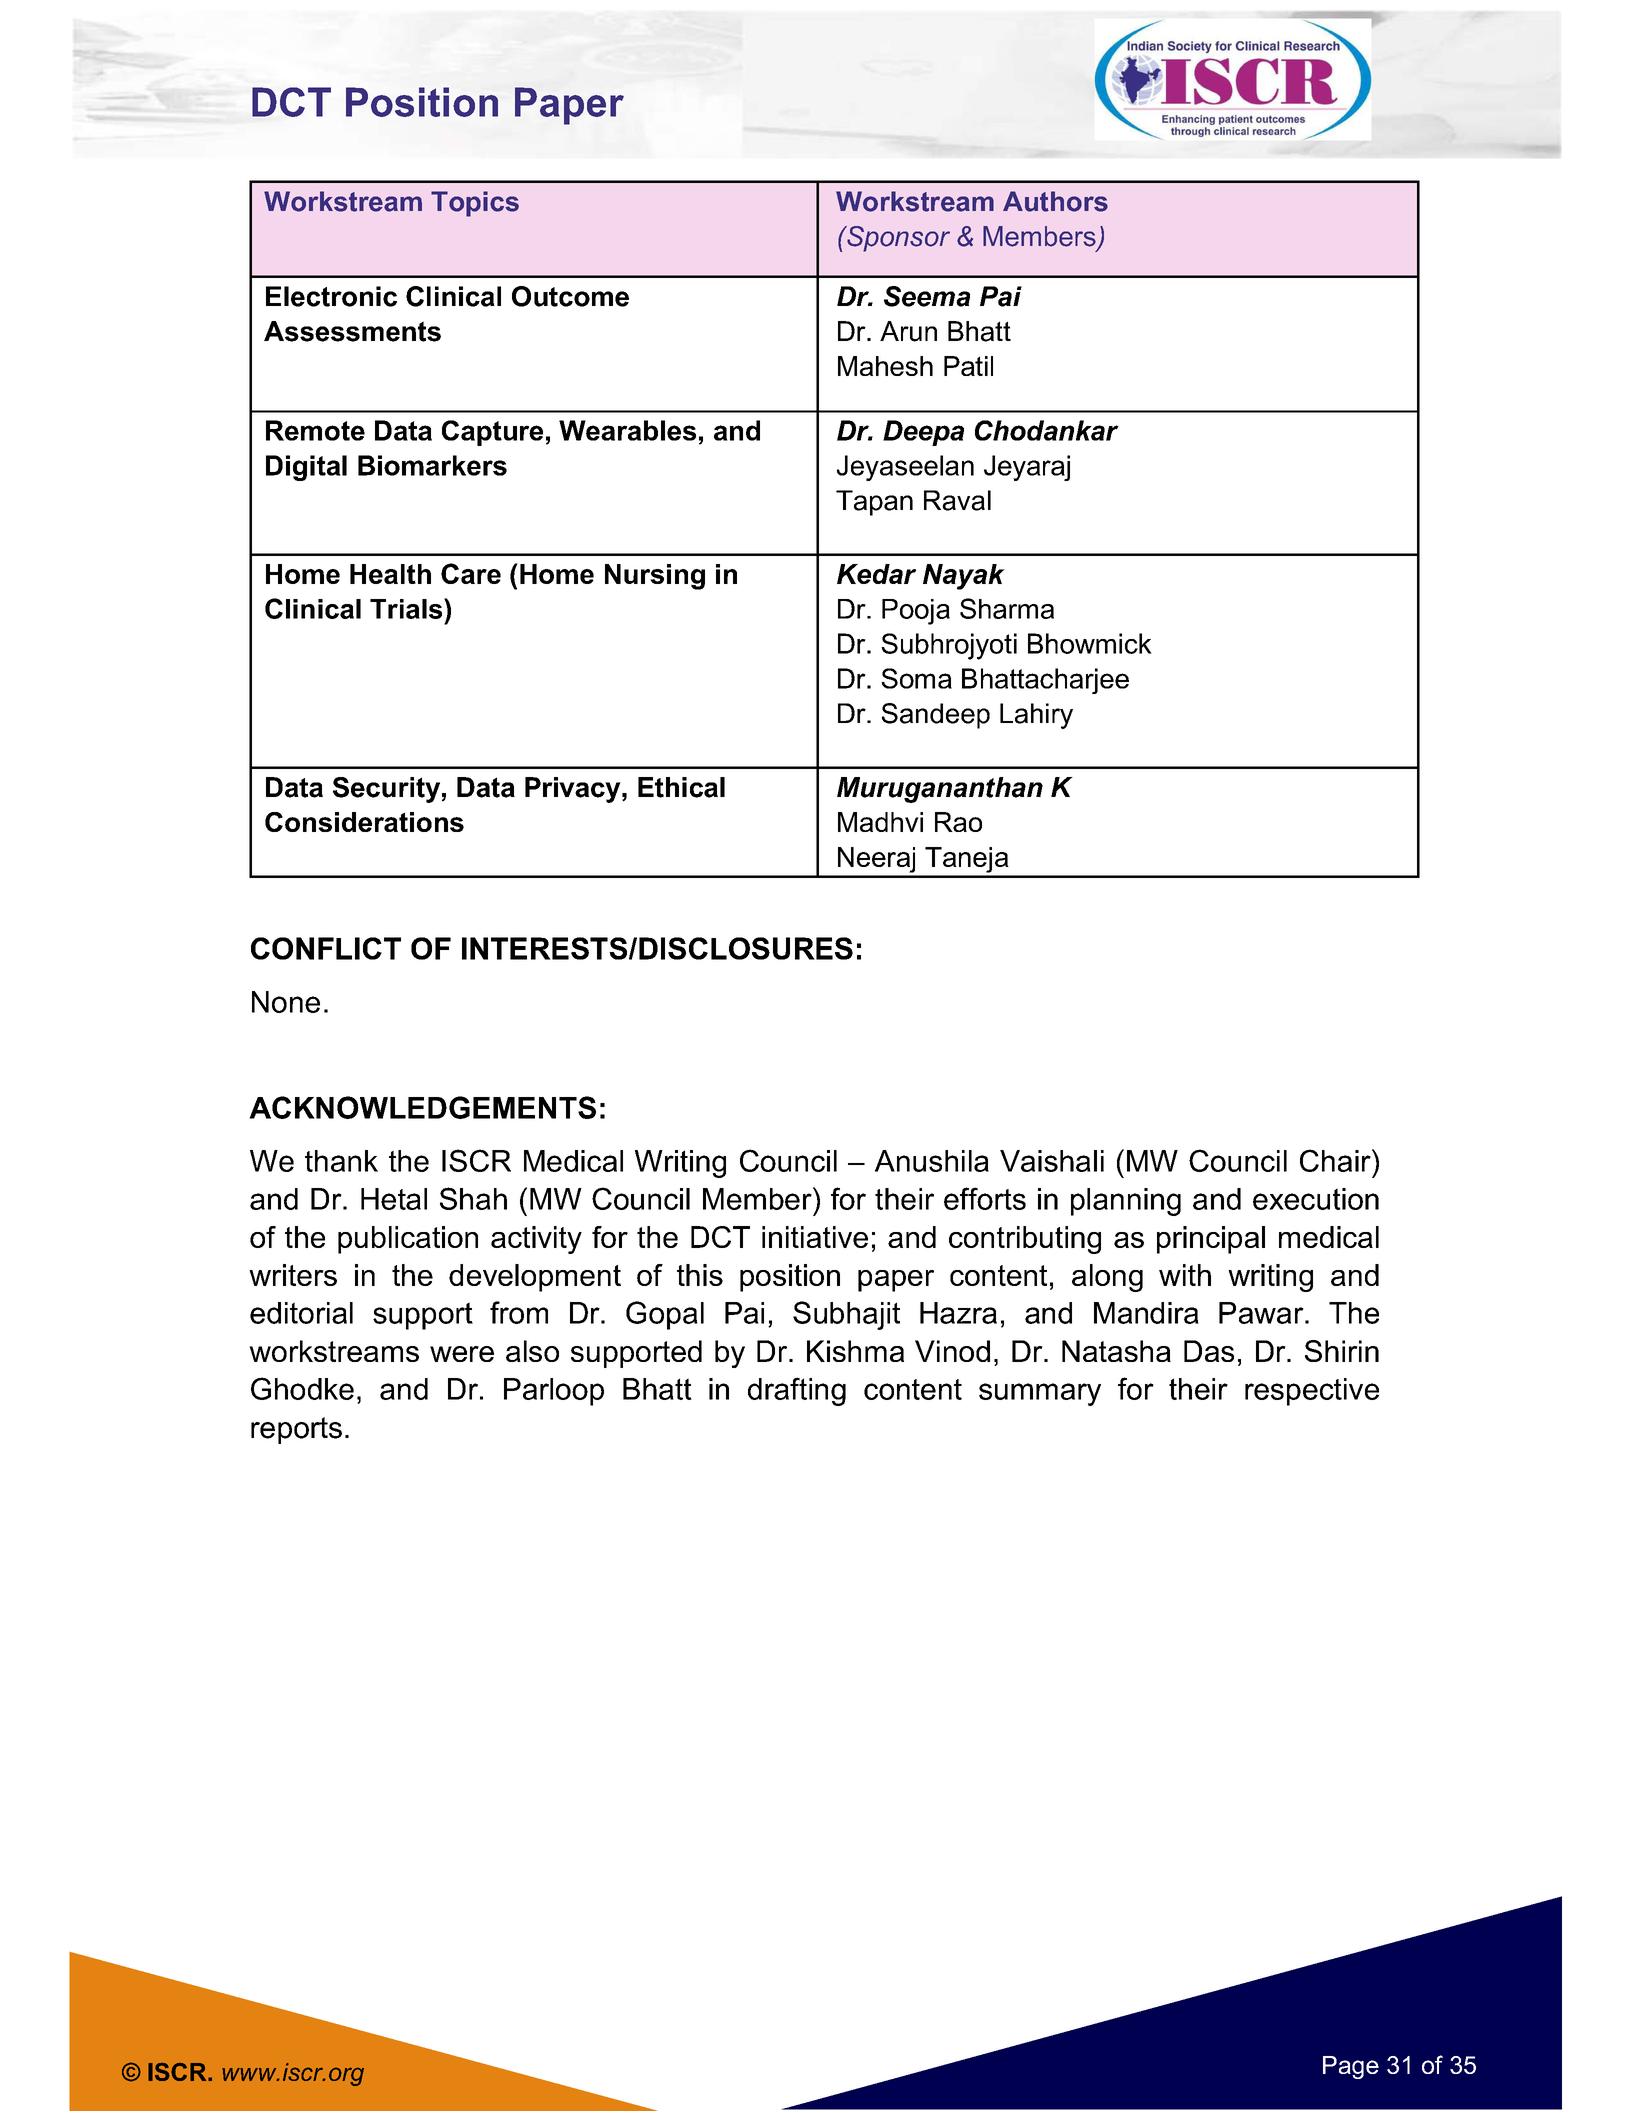 Image resolution: width=1631 pixels, height=2111 pixels. Describe the element at coordinates (958, 822) in the image. I see `Rao` at that location.
